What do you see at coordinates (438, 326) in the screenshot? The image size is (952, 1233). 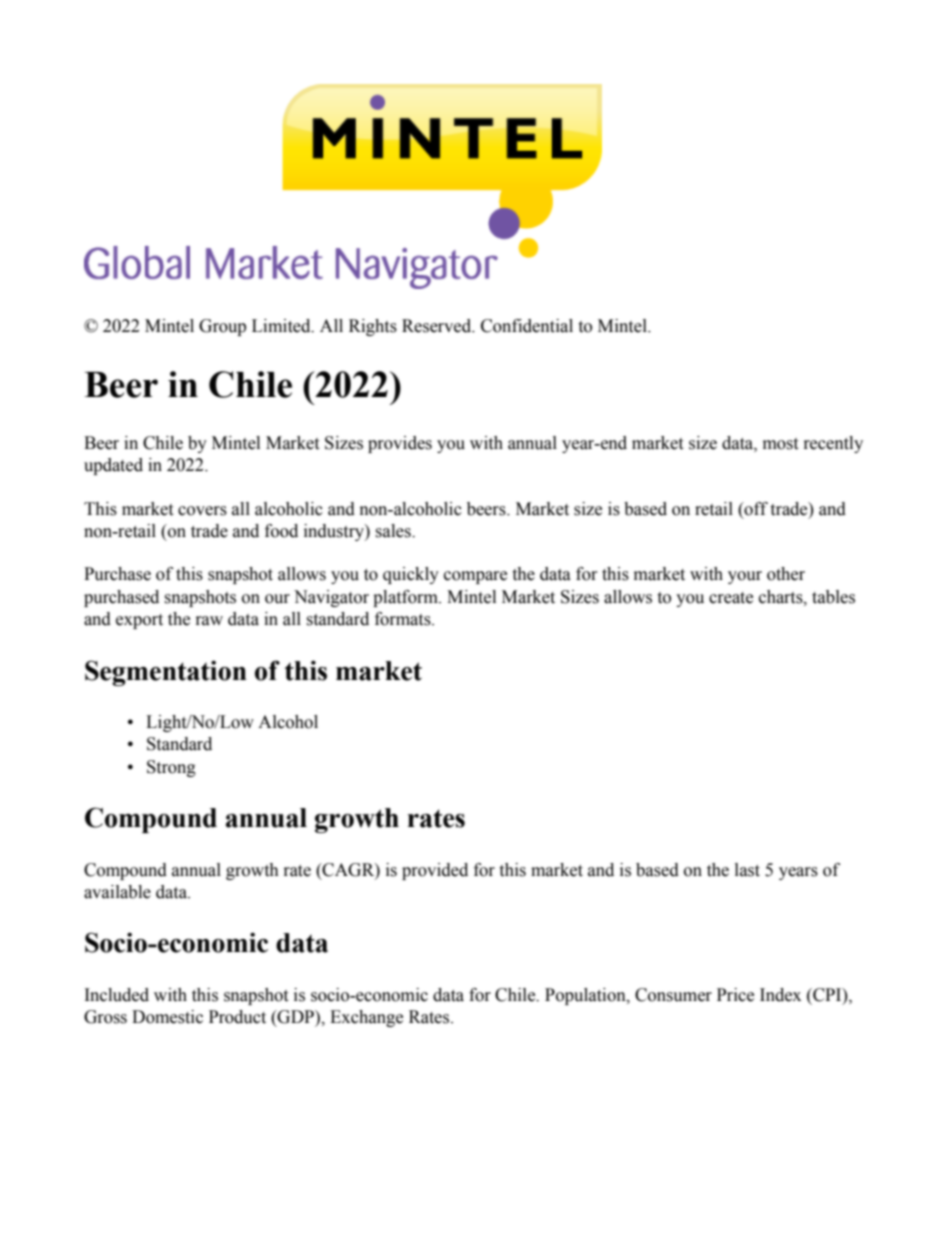 I see `Reserved` at bounding box center [438, 326].
